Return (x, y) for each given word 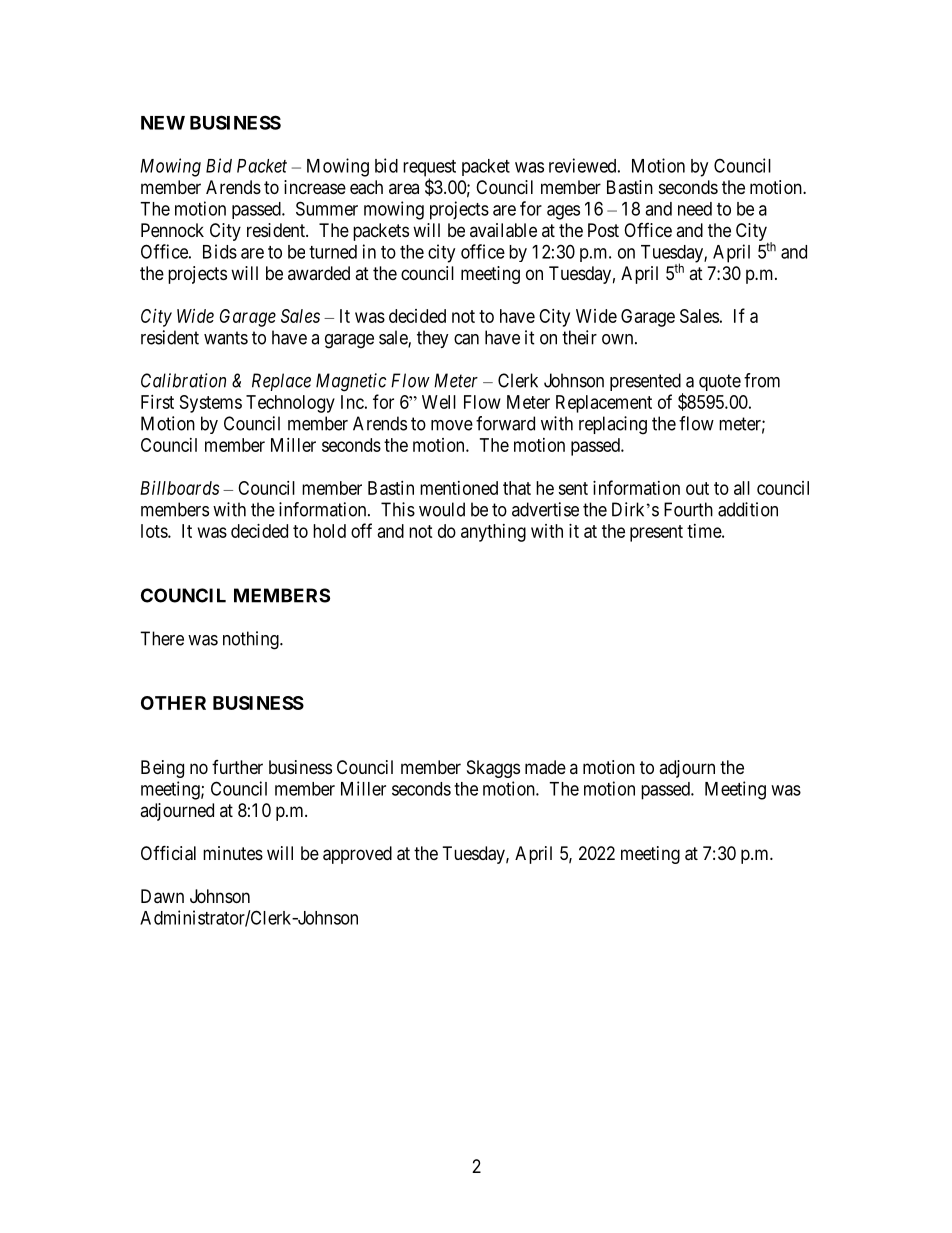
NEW (163, 123)
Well (439, 402)
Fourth (688, 509)
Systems (211, 404)
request (429, 169)
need (695, 209)
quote (720, 382)
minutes (233, 853)
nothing (252, 640)
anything (493, 533)
